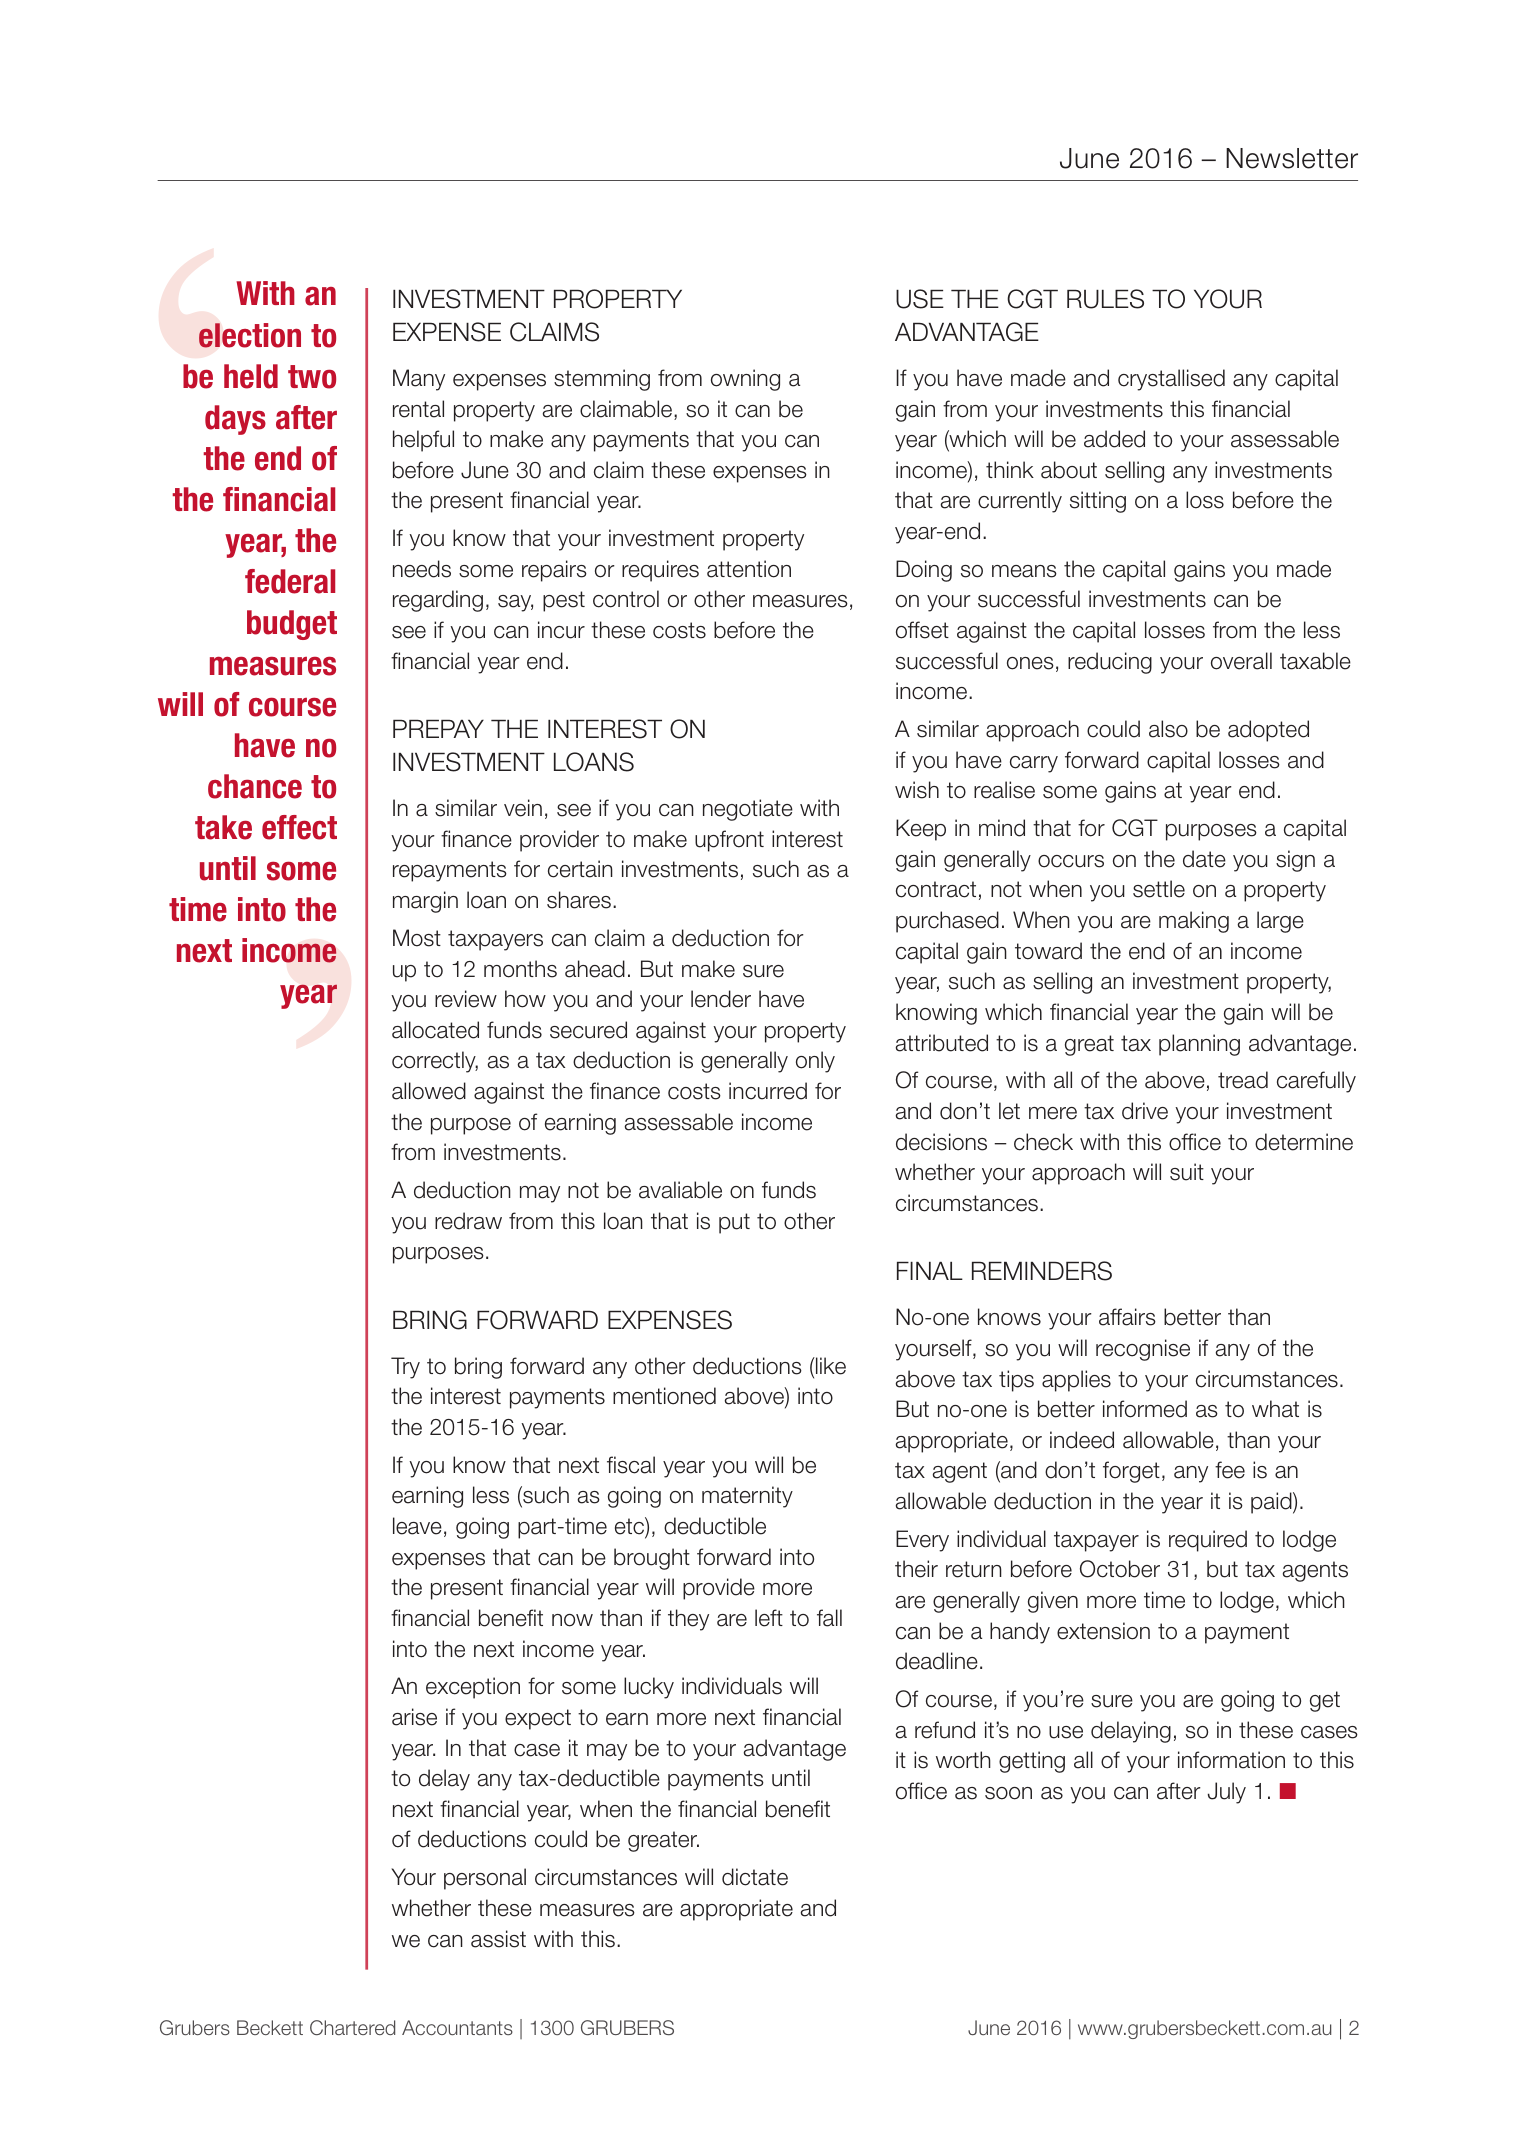 This screenshot has width=1519, height=2148. What do you see at coordinates (1204, 859) in the screenshot?
I see `date` at bounding box center [1204, 859].
